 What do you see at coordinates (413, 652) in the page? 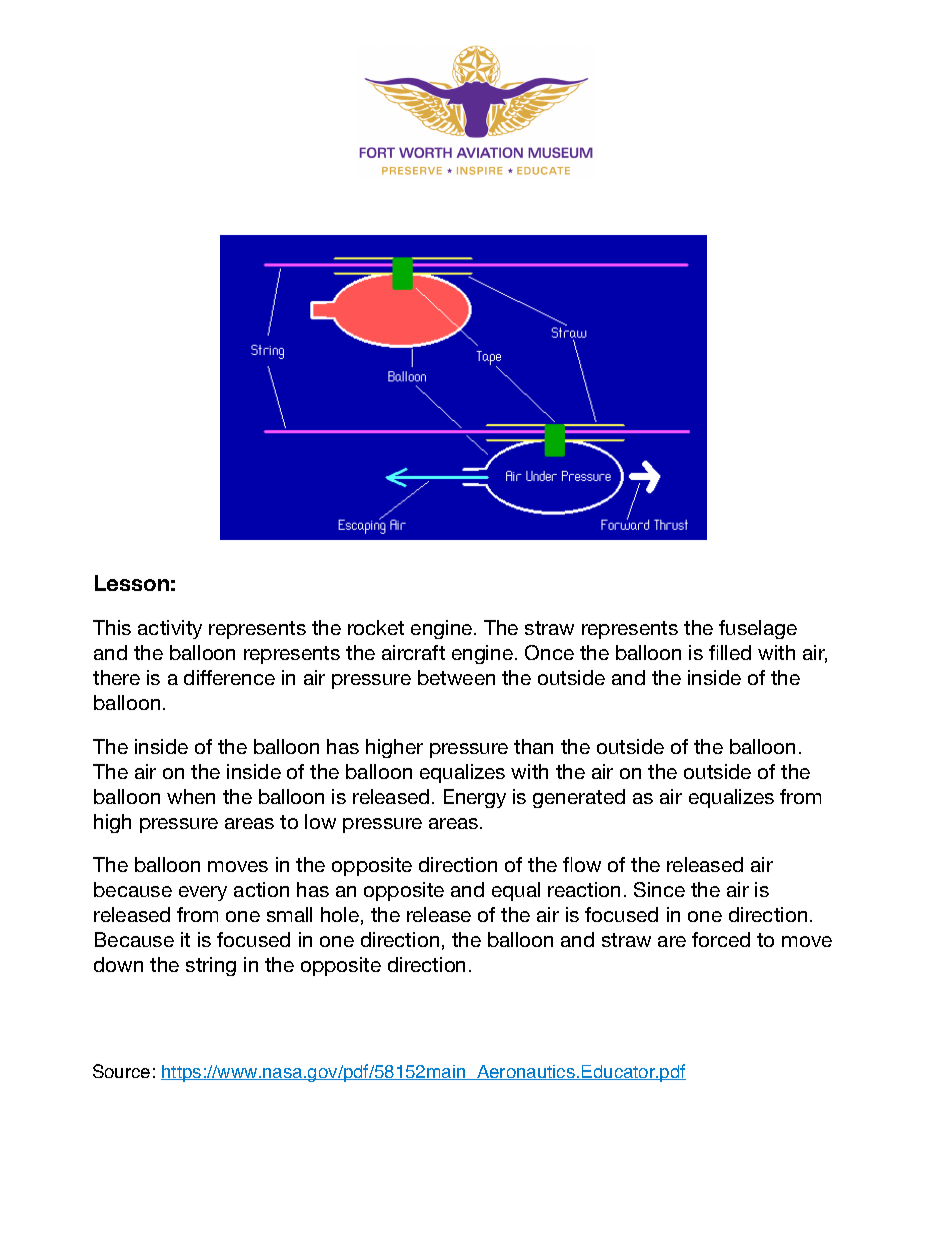
I see `aircraft` at bounding box center [413, 652].
